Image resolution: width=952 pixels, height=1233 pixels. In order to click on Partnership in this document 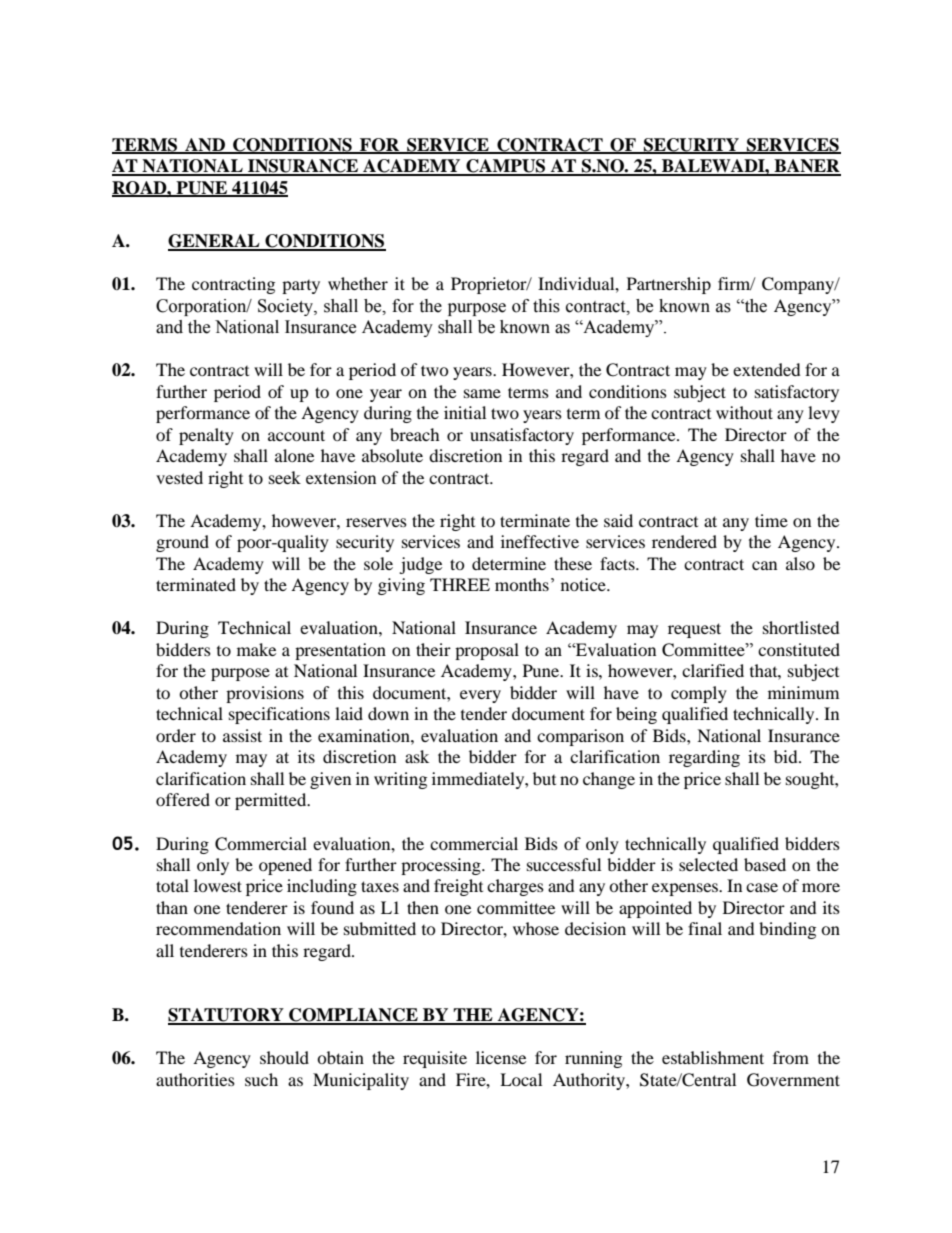, I will do `click(669, 285)`.
